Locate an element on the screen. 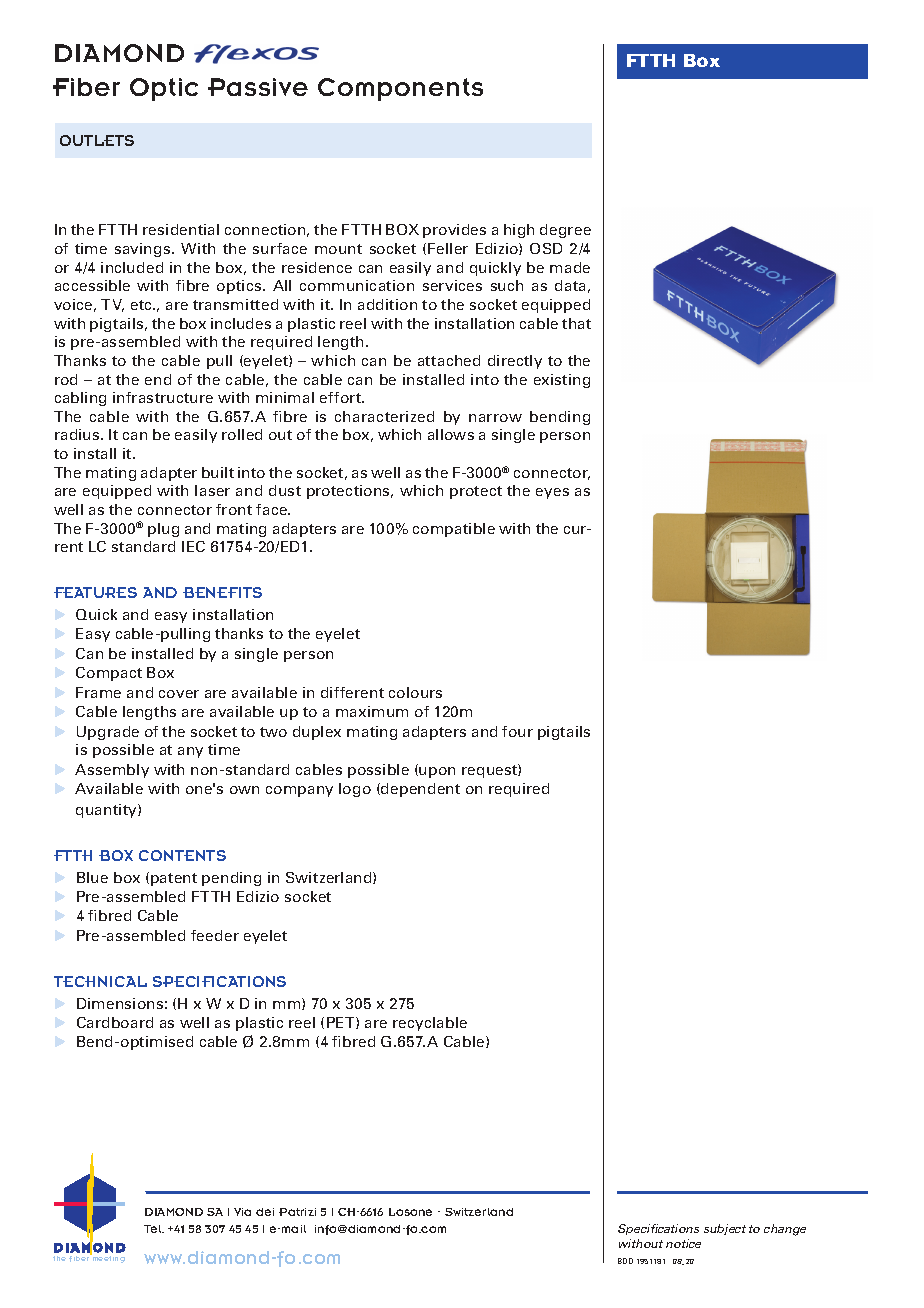 This screenshot has width=924, height=1308. colours is located at coordinates (415, 692).
